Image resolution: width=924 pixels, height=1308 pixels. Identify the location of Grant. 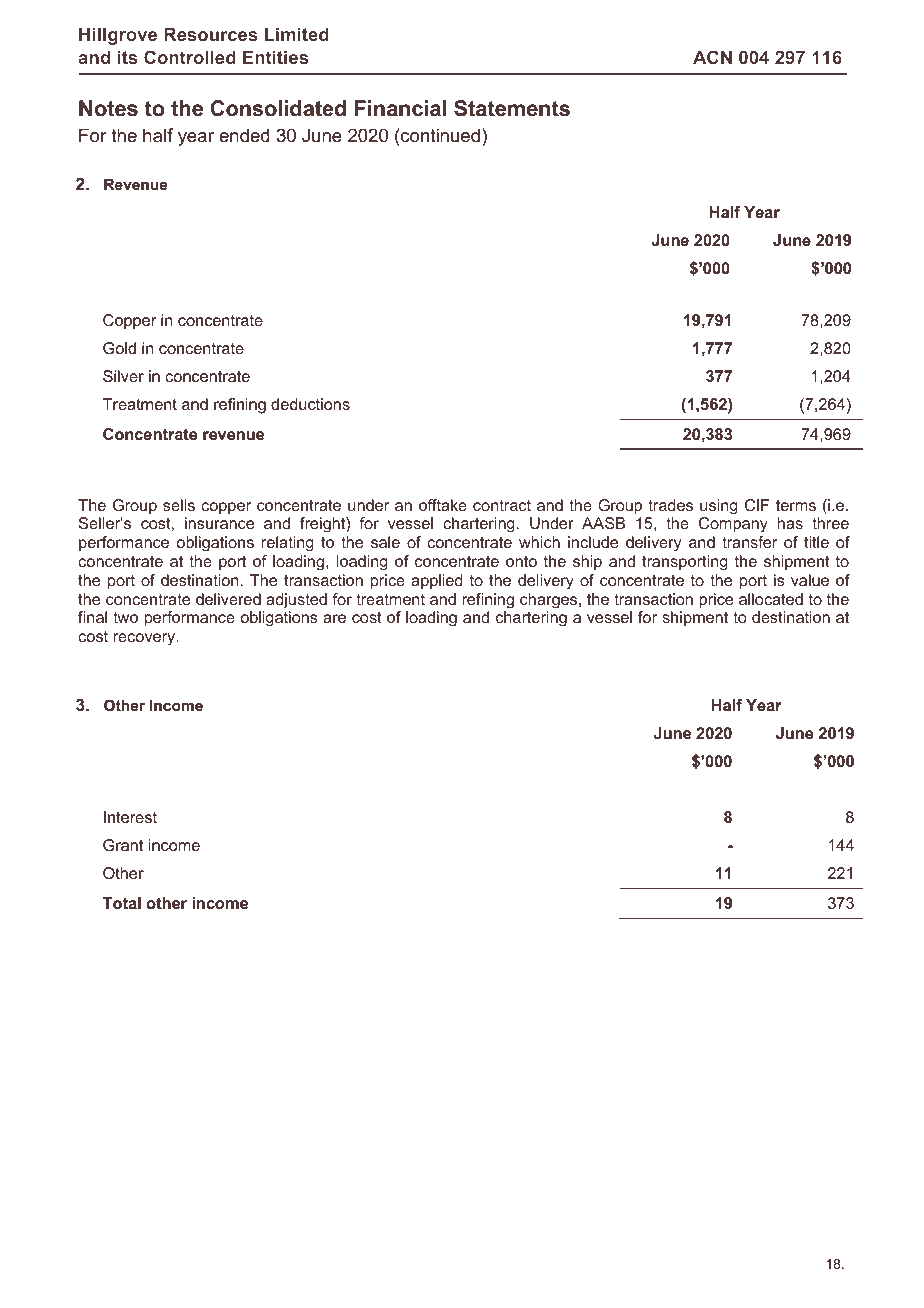
(123, 845).
